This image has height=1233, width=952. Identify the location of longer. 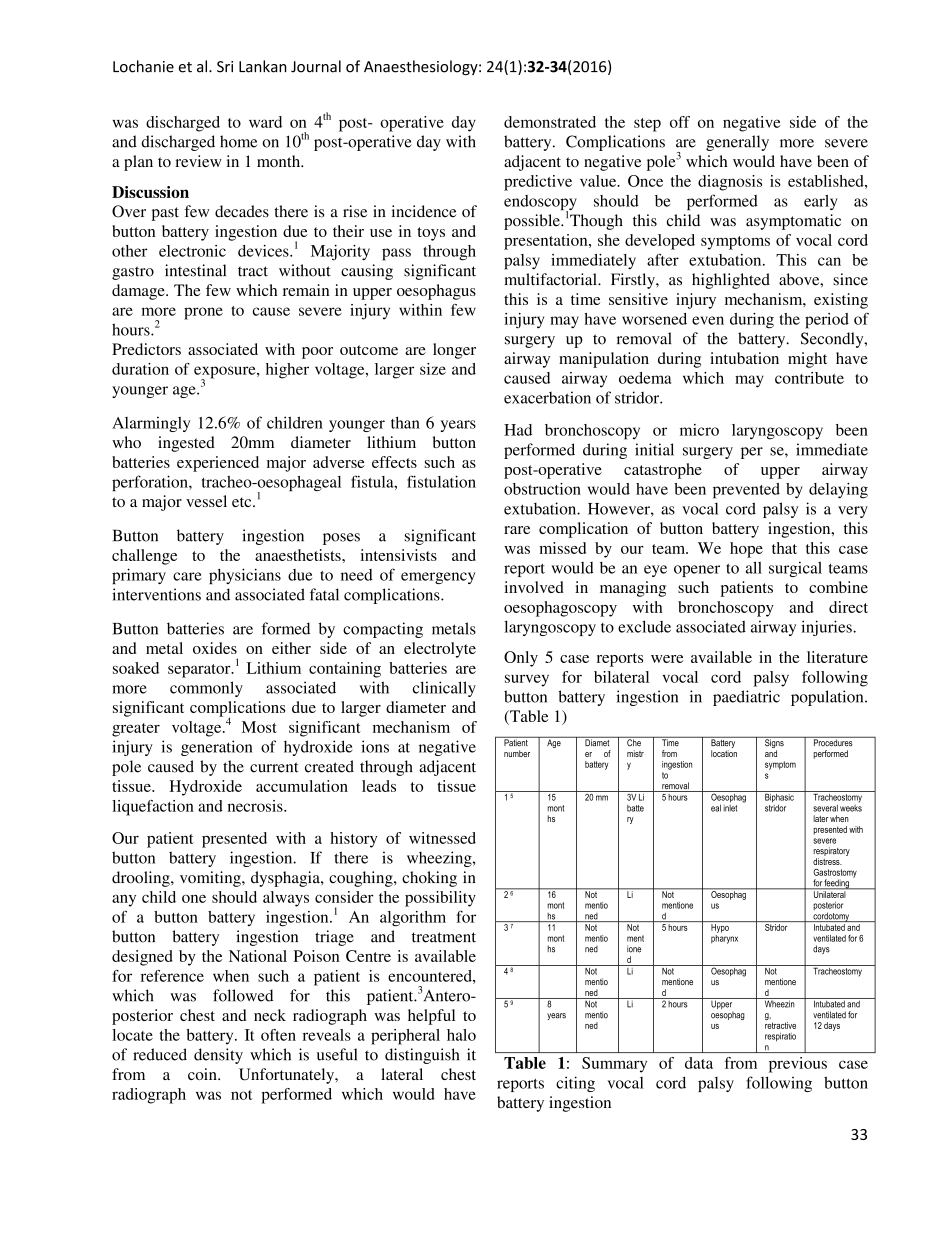
(454, 351).
